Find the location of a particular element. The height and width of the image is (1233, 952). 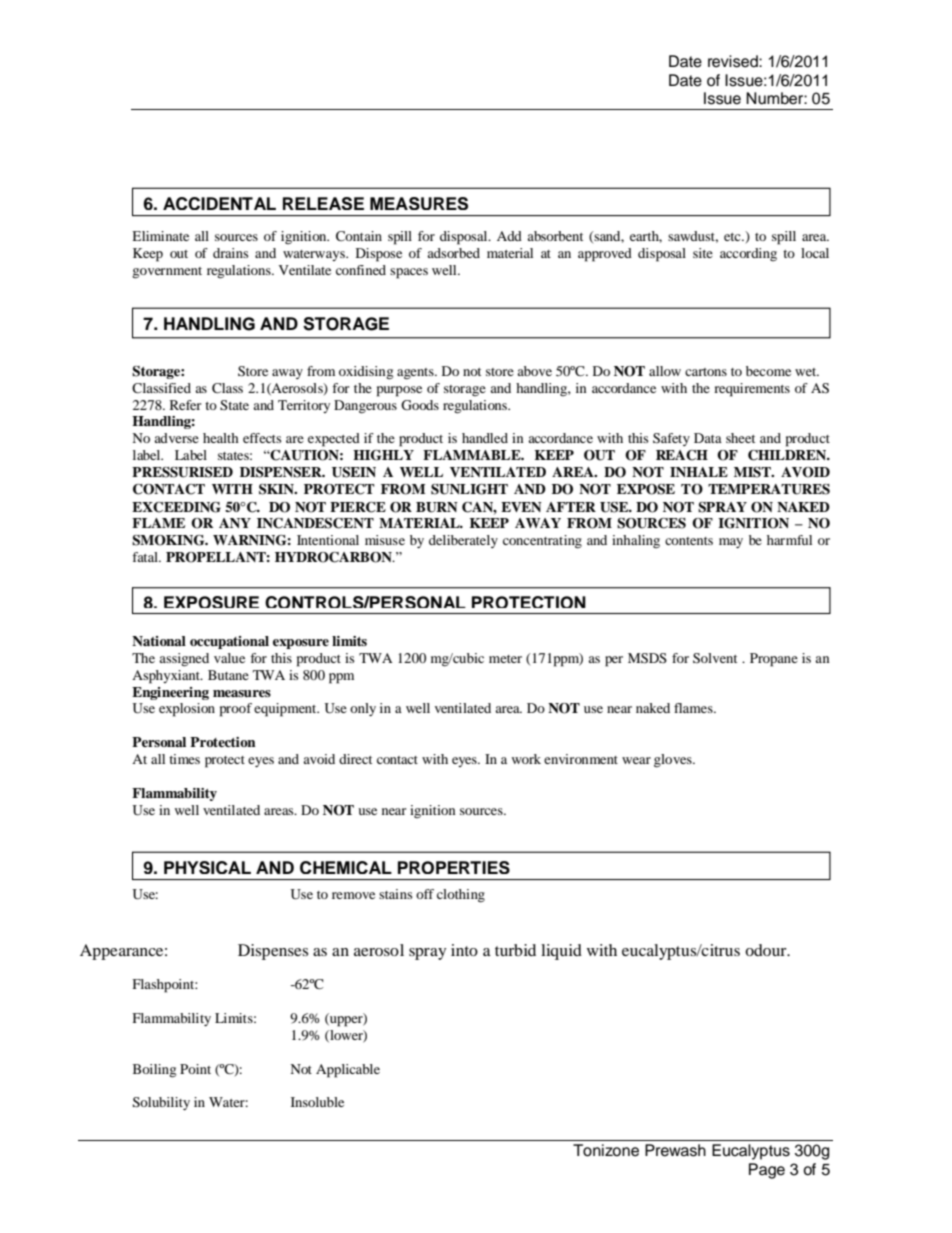

drains is located at coordinates (231, 253).
